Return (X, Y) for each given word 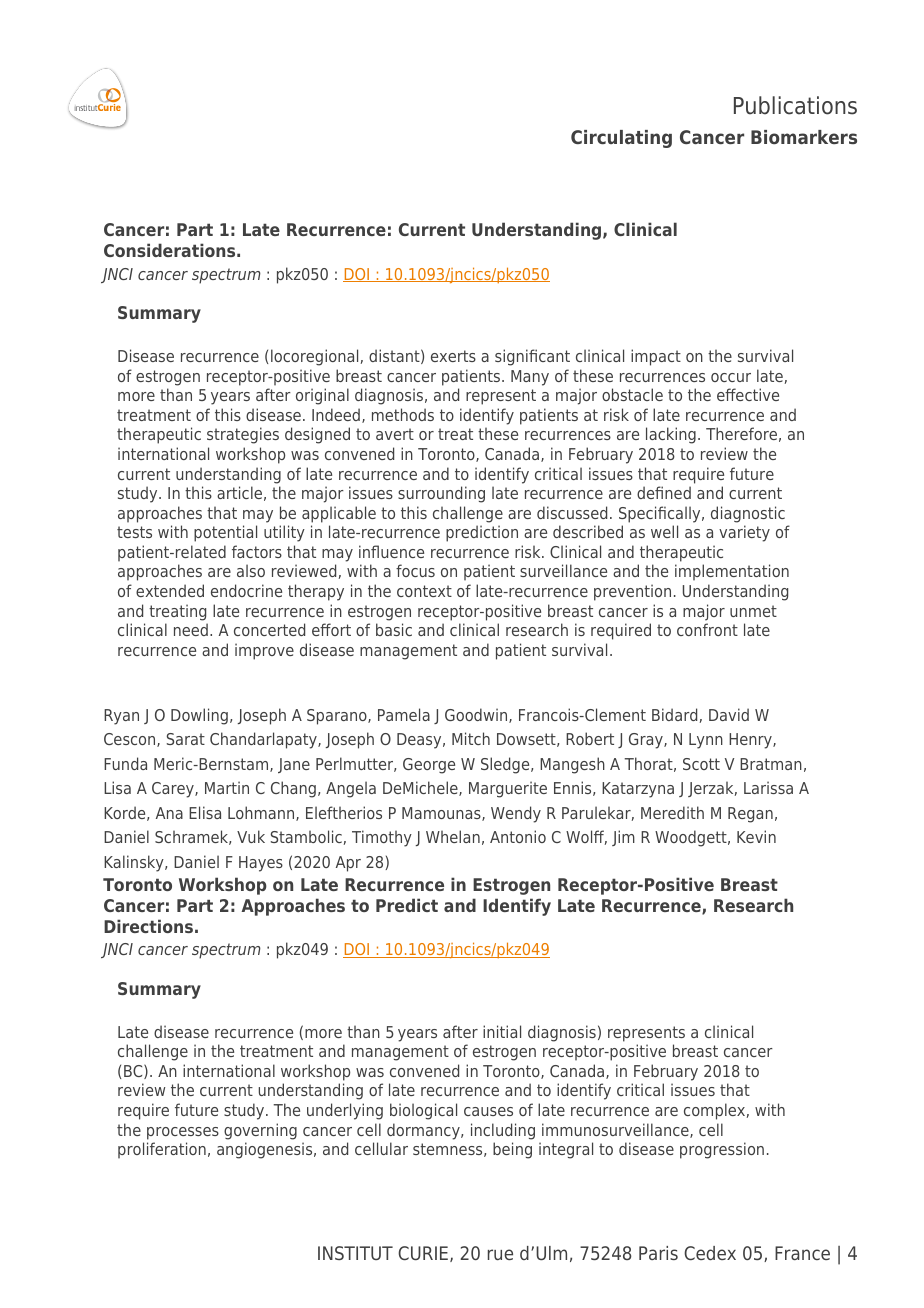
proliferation (162, 1150)
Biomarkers (804, 137)
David (729, 714)
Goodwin (477, 715)
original (322, 396)
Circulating (621, 139)
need (191, 629)
